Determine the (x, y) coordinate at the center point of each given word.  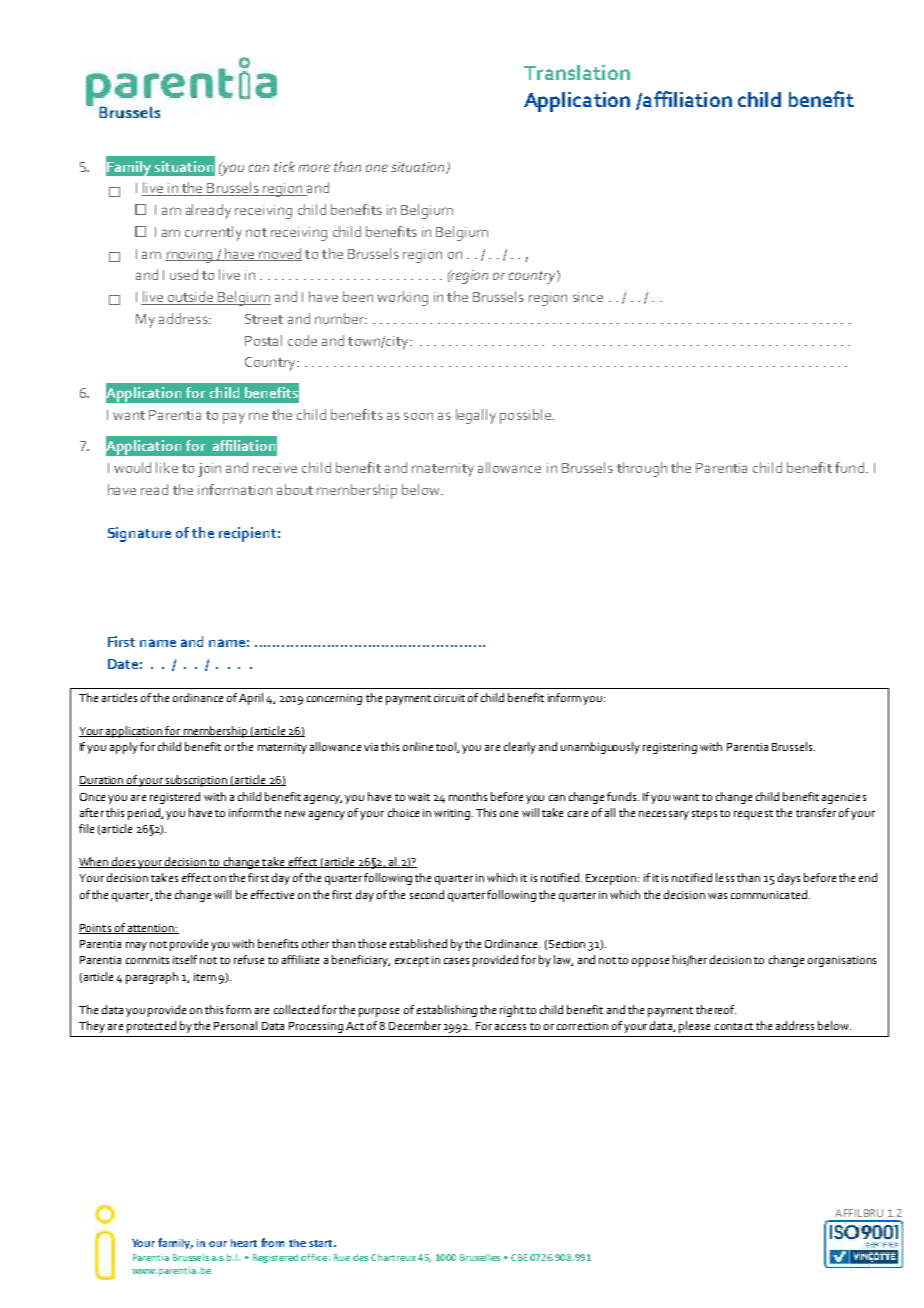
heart (244, 1243)
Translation (577, 72)
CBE (519, 1257)
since (588, 297)
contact (734, 1026)
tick (284, 166)
